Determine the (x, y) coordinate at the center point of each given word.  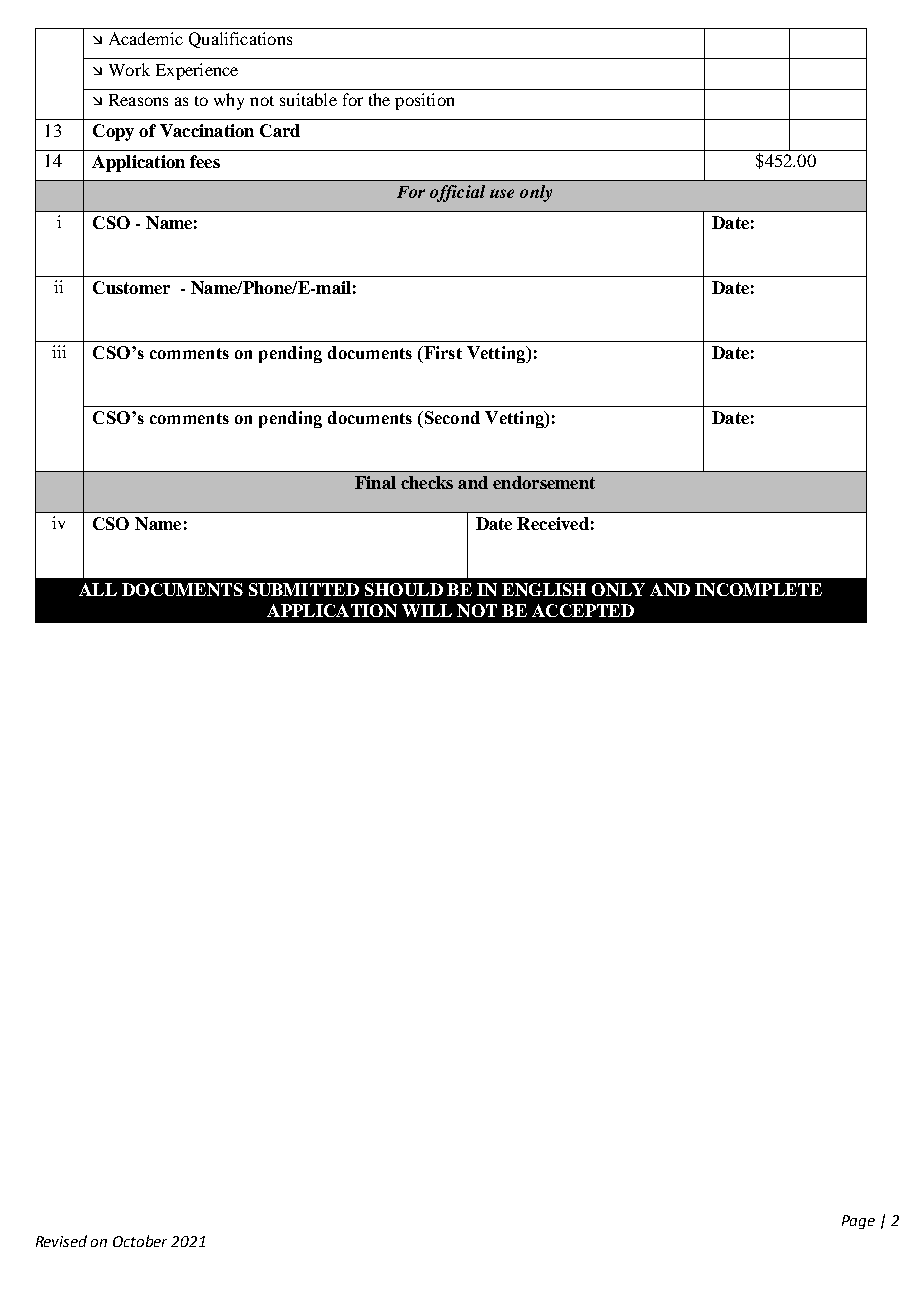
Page (858, 1222)
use (502, 193)
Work (129, 69)
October (140, 1241)
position (424, 101)
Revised (61, 1241)
